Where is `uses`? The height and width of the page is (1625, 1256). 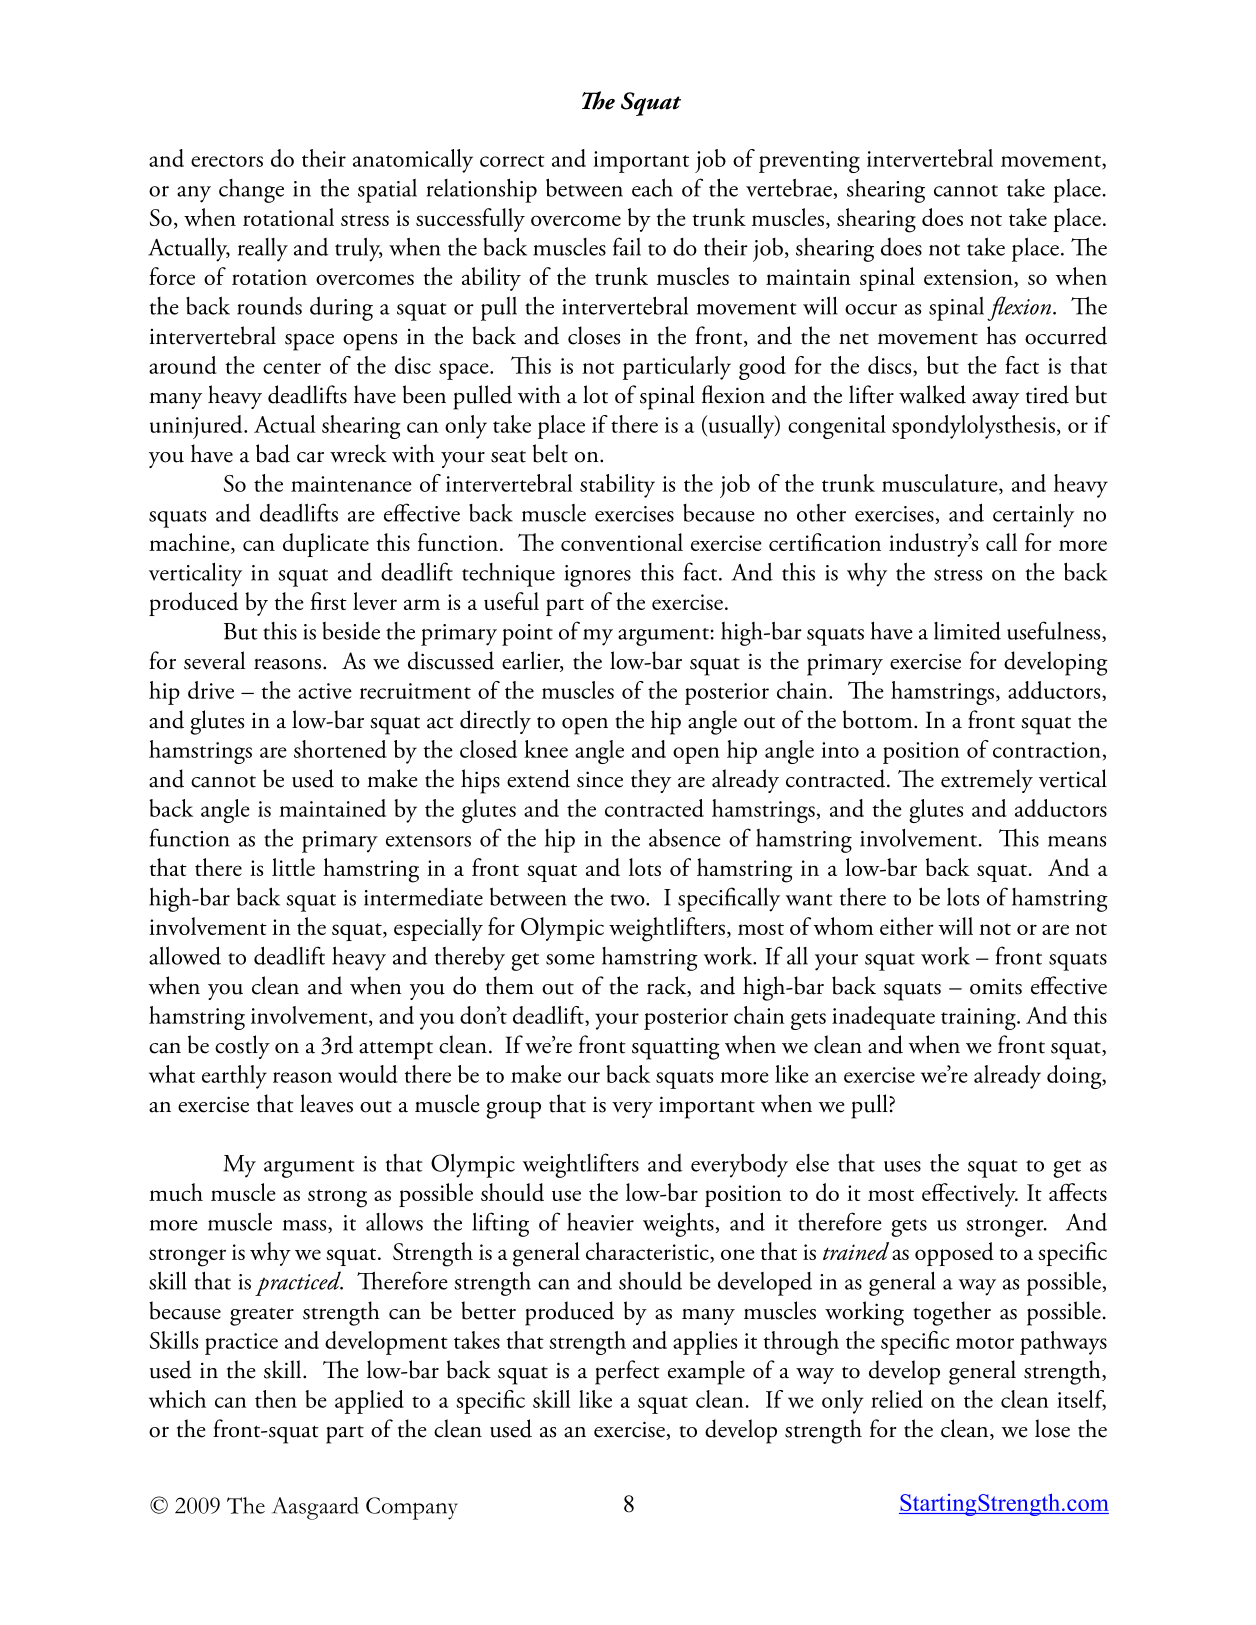
uses is located at coordinates (902, 1166).
